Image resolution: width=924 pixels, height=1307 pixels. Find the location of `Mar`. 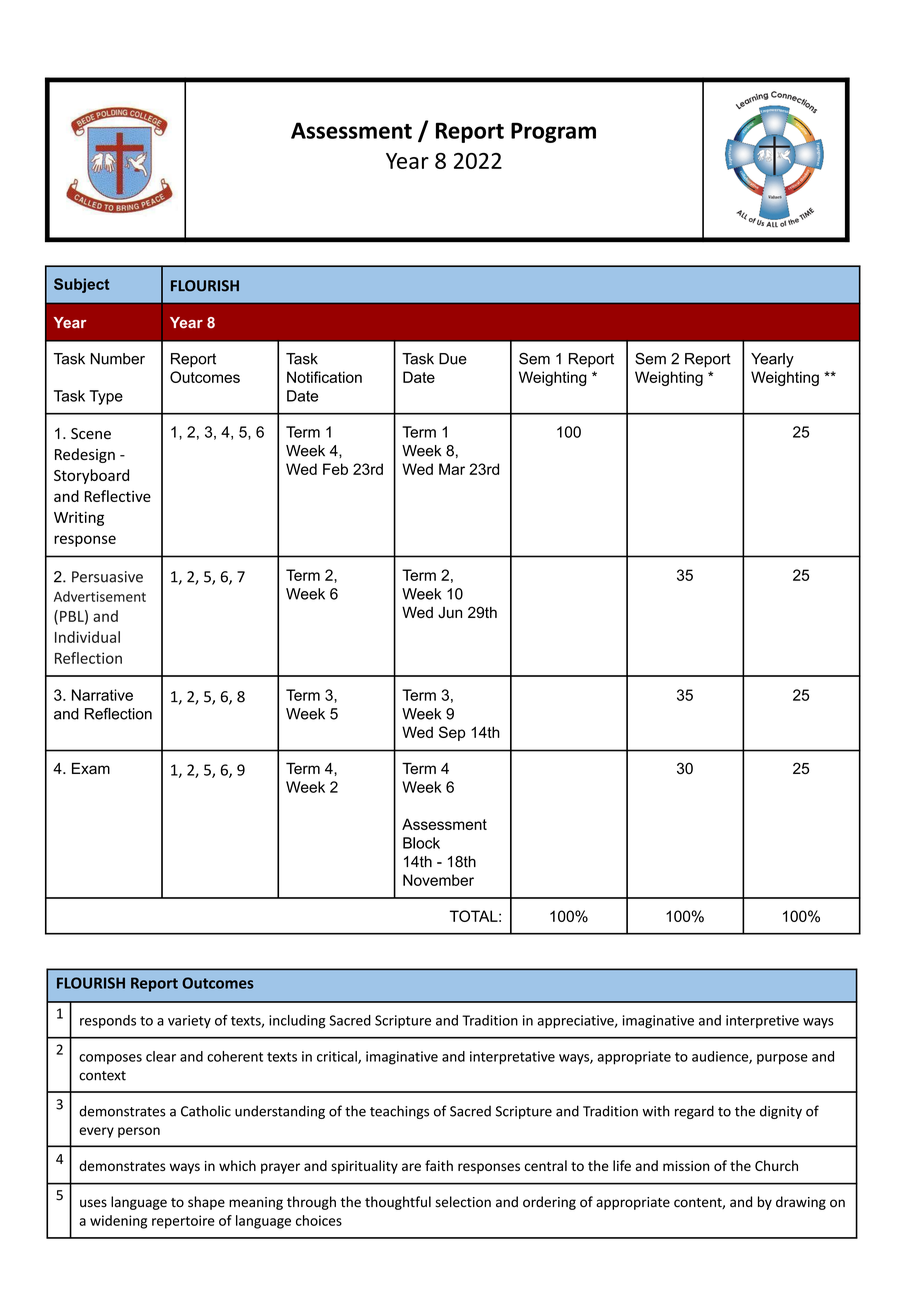

Mar is located at coordinates (452, 469).
